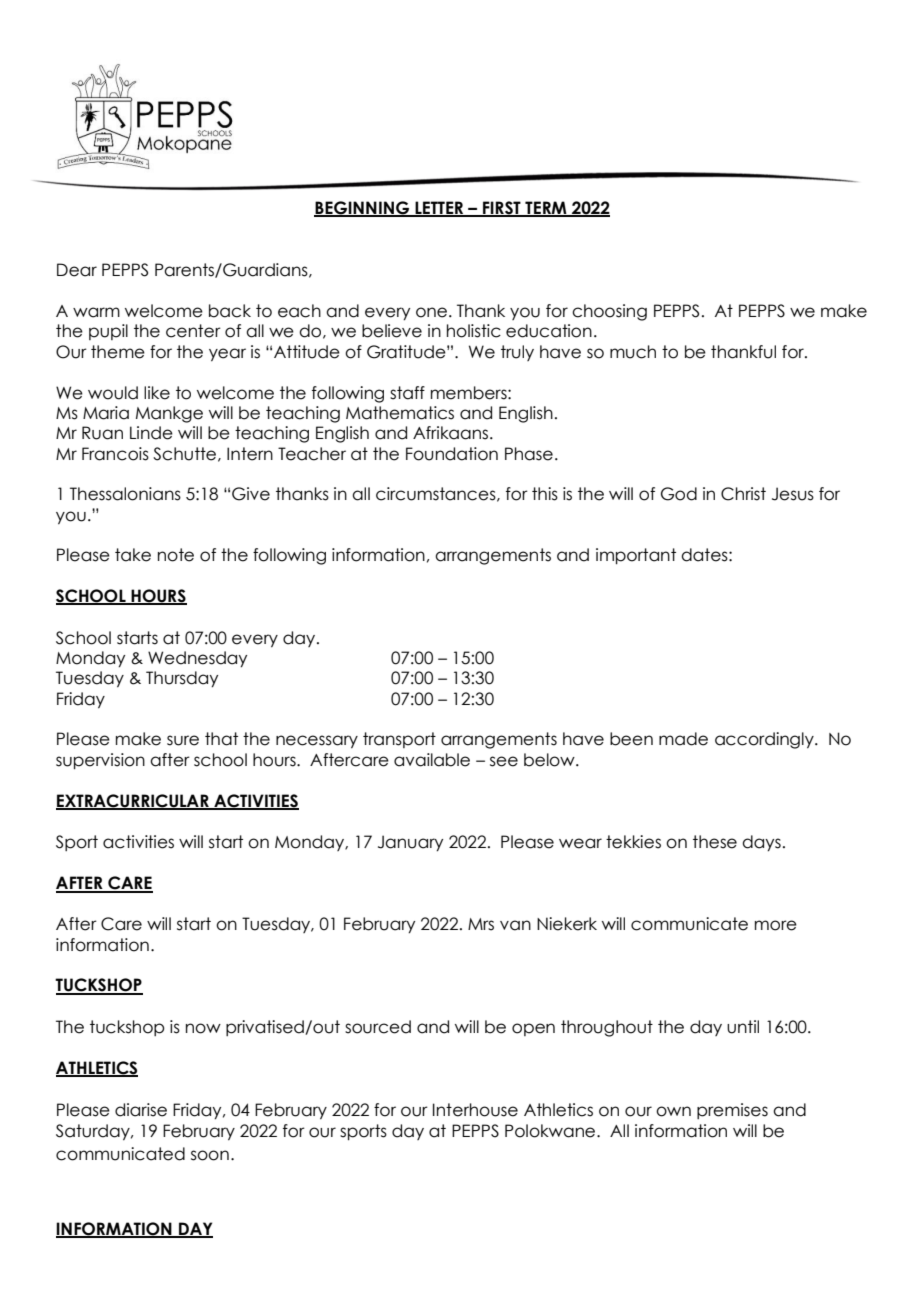 The image size is (924, 1308). Describe the element at coordinates (378, 1027) in the screenshot. I see `sourced` at that location.
